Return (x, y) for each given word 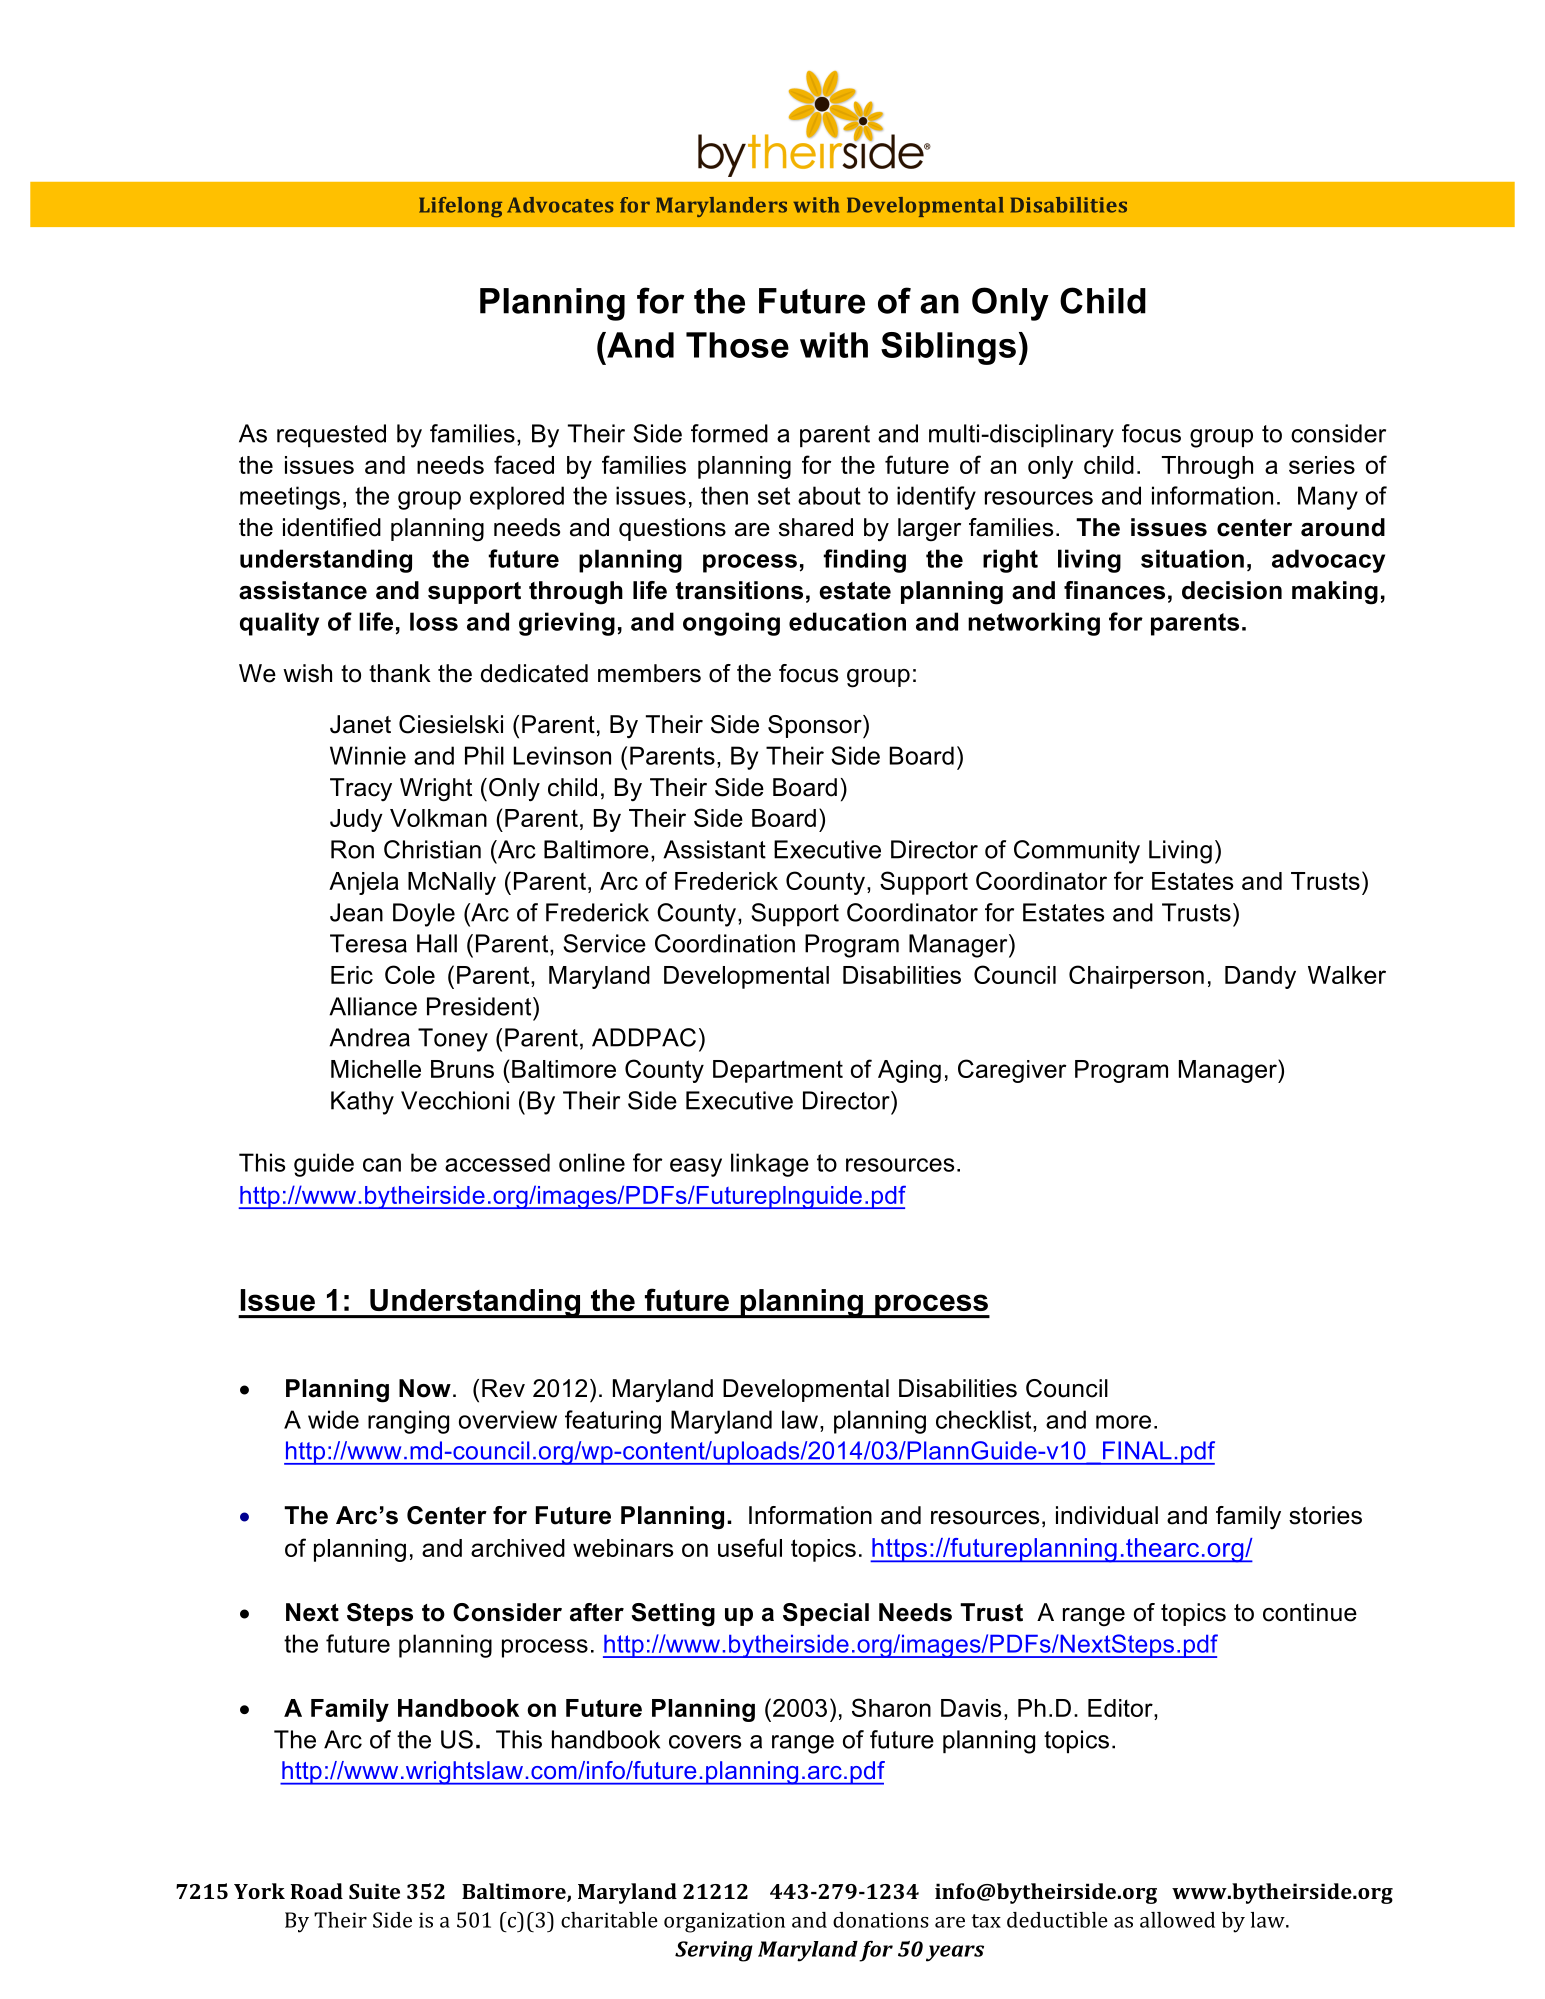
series (1322, 465)
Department (778, 1071)
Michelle (376, 1069)
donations (881, 1920)
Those (737, 345)
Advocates (560, 205)
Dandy (1260, 977)
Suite (374, 1891)
